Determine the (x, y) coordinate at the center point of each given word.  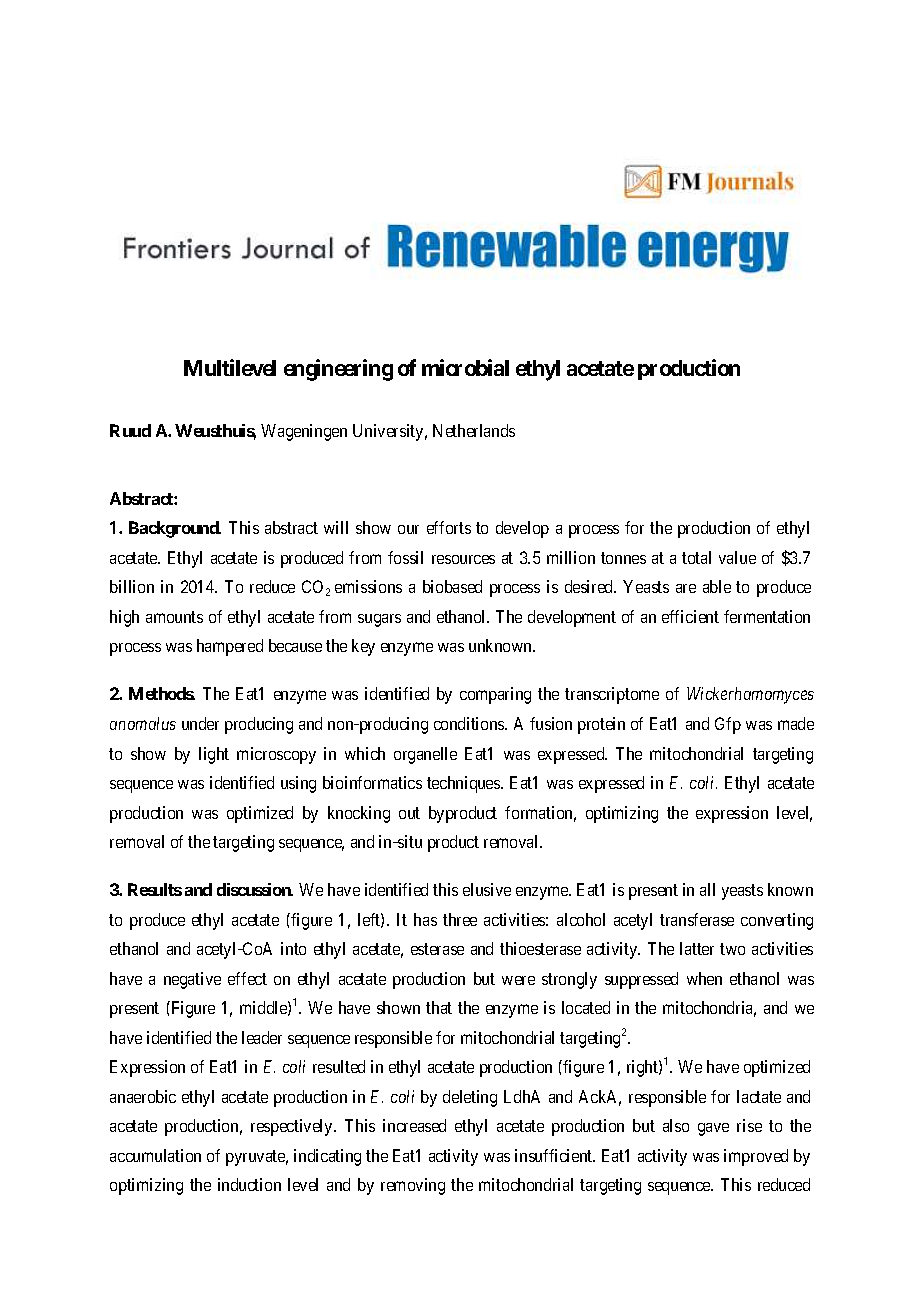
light (214, 755)
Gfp (728, 725)
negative (192, 980)
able (717, 586)
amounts (174, 617)
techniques (464, 784)
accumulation (155, 1155)
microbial (465, 367)
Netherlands (474, 430)
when (704, 978)
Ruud (130, 430)
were (518, 980)
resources (463, 559)
